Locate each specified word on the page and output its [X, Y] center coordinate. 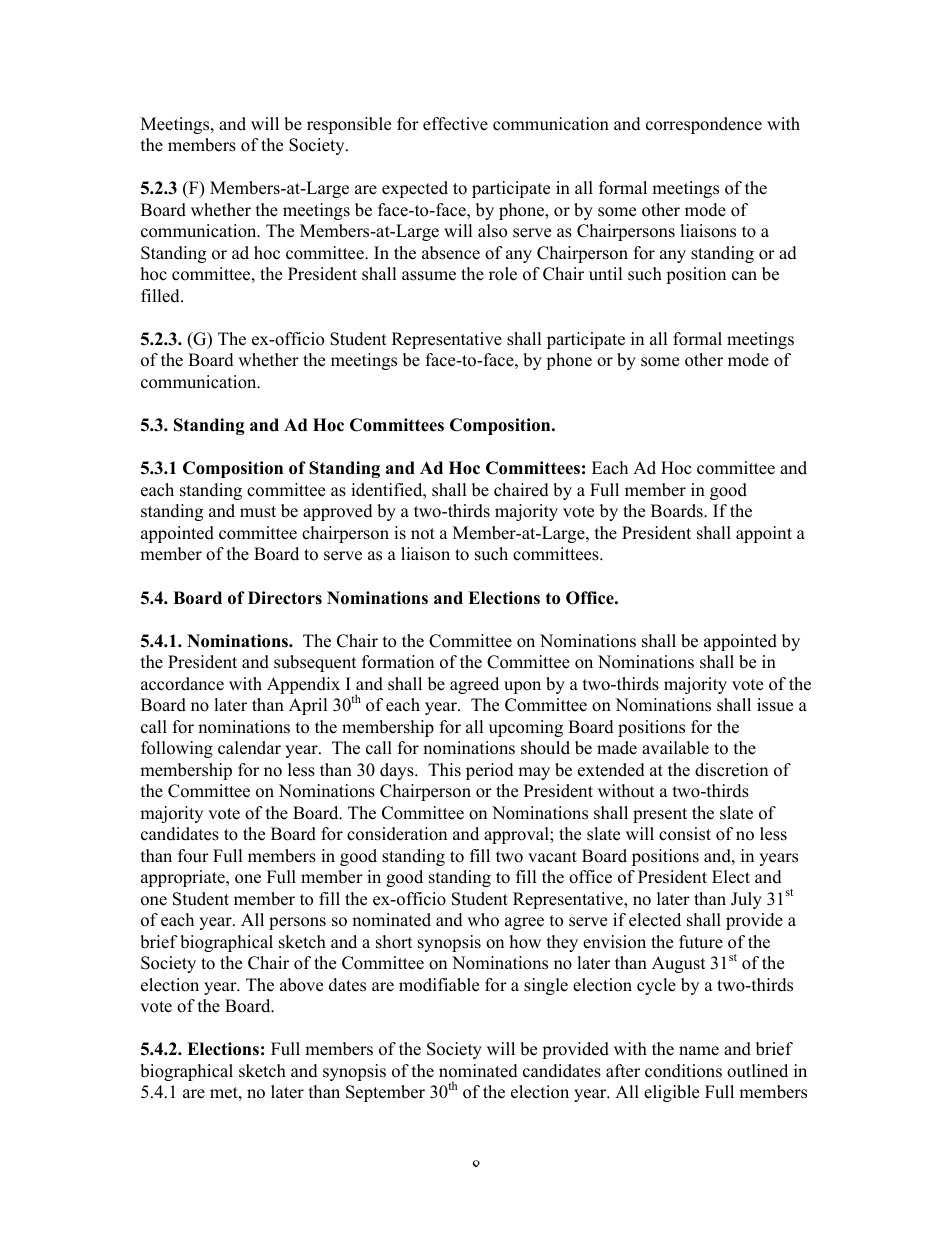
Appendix [303, 685]
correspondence [704, 125]
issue [775, 705]
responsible [349, 125]
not [423, 534]
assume [429, 276]
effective [455, 124]
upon [522, 687]
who [483, 920]
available [675, 748]
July [746, 900]
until [606, 274]
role [503, 274]
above [301, 985]
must [258, 512]
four [193, 856]
